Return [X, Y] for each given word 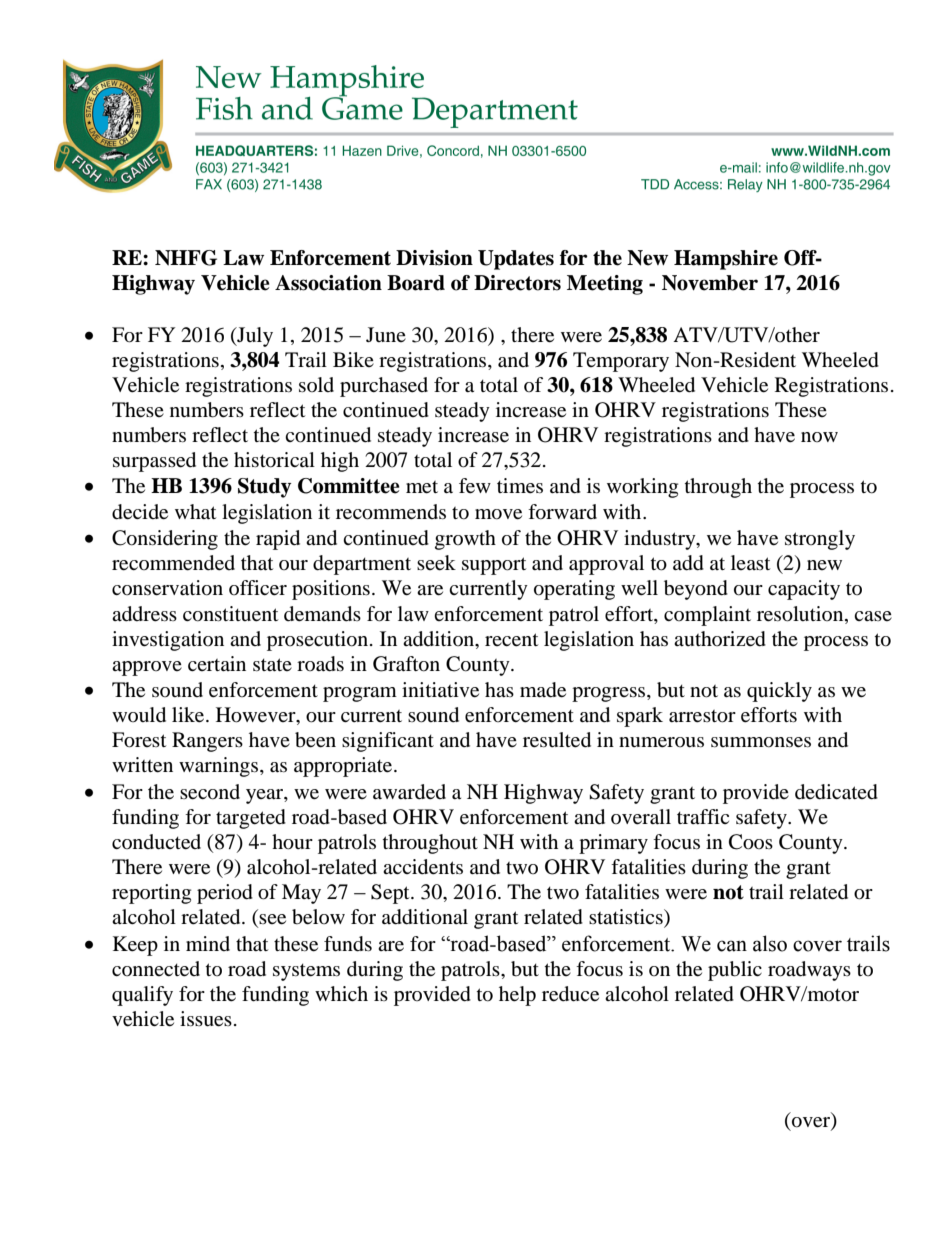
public [735, 971]
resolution [801, 614]
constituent [230, 614]
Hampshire [726, 260]
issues [206, 1019]
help [517, 996]
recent [511, 640]
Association [328, 283]
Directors [517, 283]
